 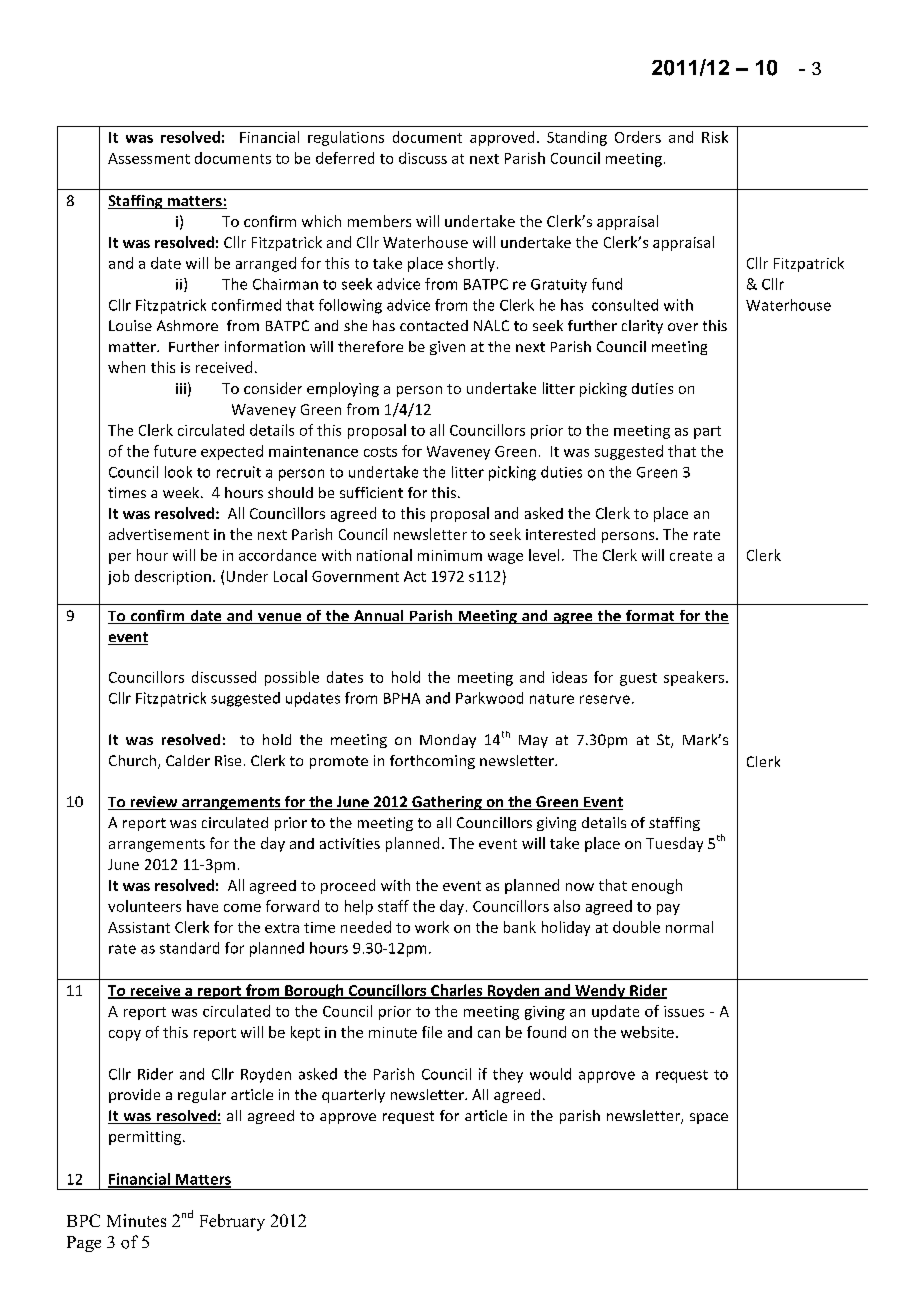 I want to click on Orders, so click(x=638, y=137).
